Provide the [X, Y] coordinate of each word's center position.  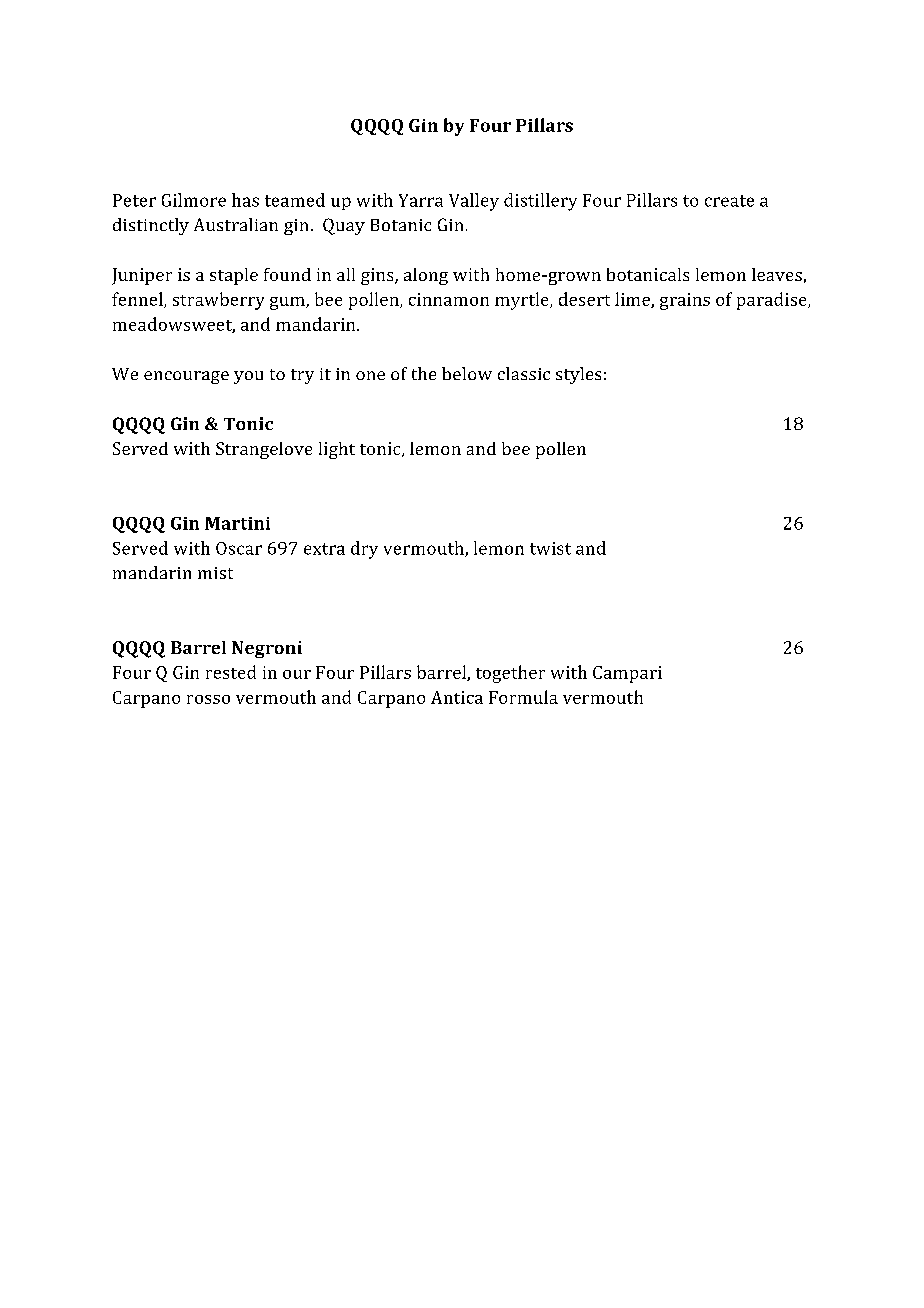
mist [215, 573]
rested [231, 672]
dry [364, 550]
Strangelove [264, 450]
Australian [236, 224]
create [729, 201]
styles [578, 375]
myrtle [523, 301]
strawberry [218, 301]
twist [550, 548]
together [510, 674]
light [337, 450]
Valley [474, 202]
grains [685, 301]
